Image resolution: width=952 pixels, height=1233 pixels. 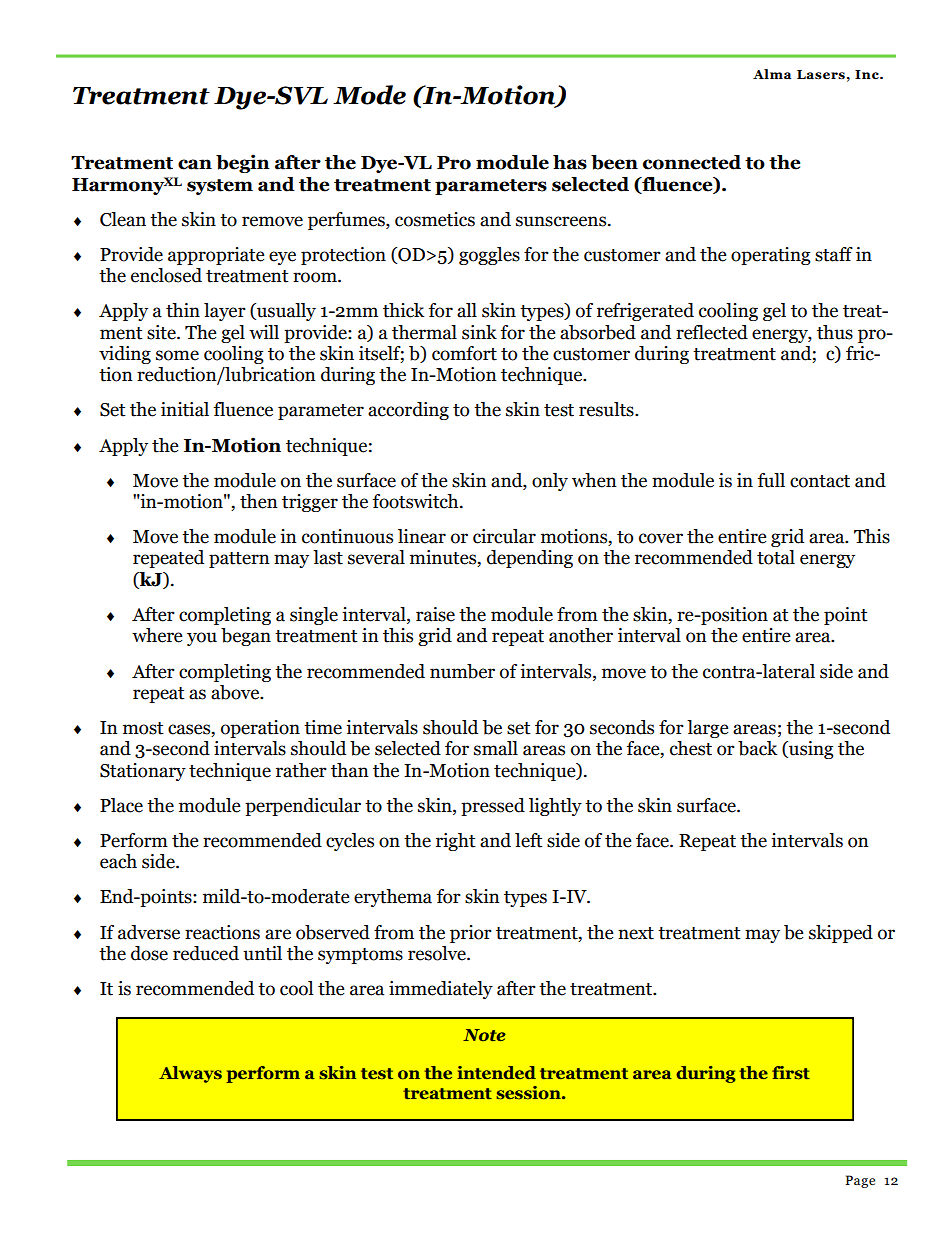 What do you see at coordinates (435, 614) in the page?
I see `raise` at bounding box center [435, 614].
